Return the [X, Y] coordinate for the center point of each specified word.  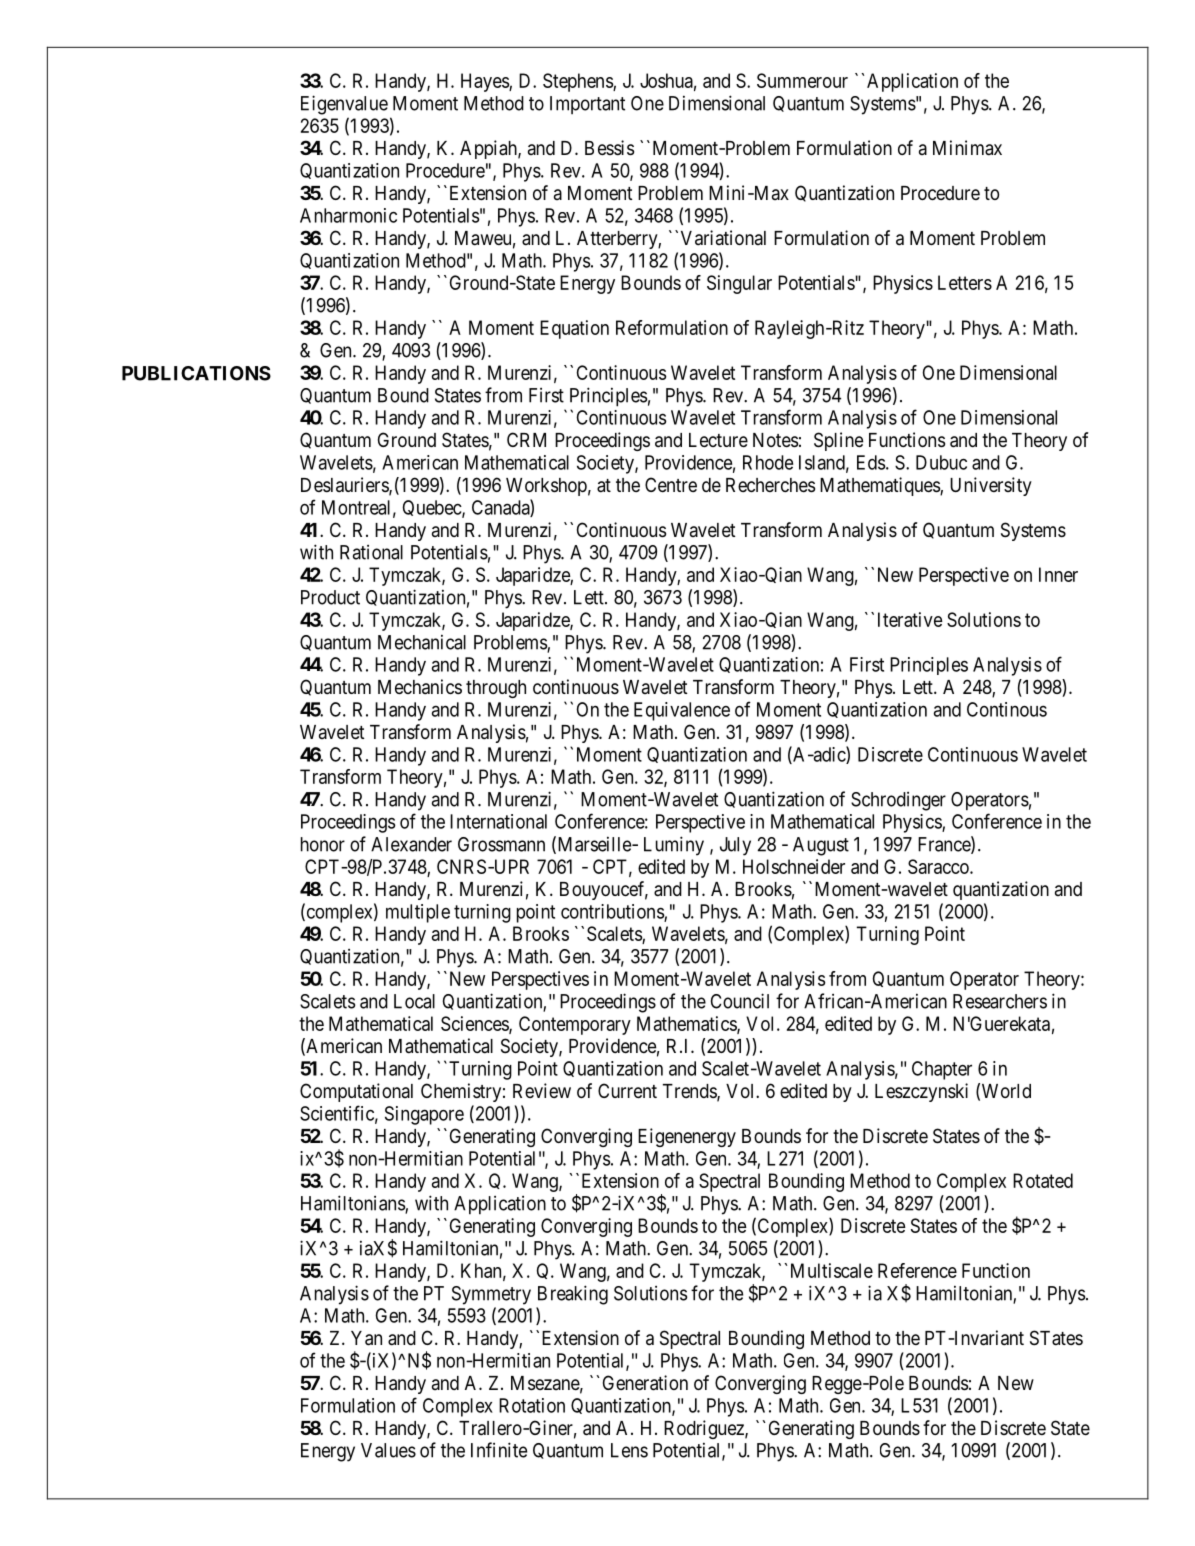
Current [627, 1090]
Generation [645, 1383]
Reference [917, 1270]
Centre [671, 484]
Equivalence [682, 711]
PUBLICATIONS [196, 373]
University [991, 486]
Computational [356, 1092]
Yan [366, 1338]
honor [323, 844]
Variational [723, 238]
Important [587, 105]
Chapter [942, 1070]
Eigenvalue [344, 105]
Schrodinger [898, 801]
